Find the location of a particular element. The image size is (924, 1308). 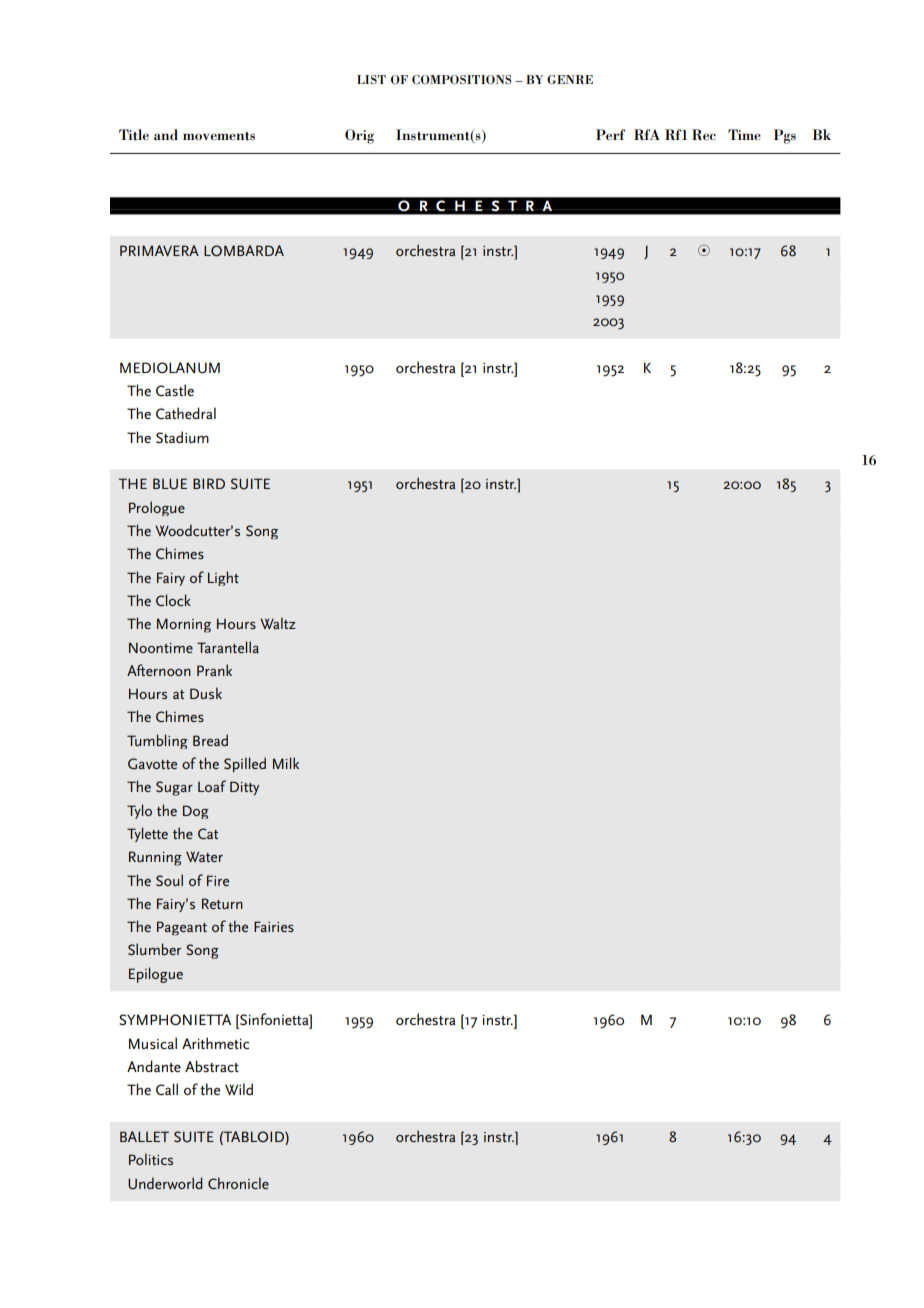

Waltz is located at coordinates (278, 623).
